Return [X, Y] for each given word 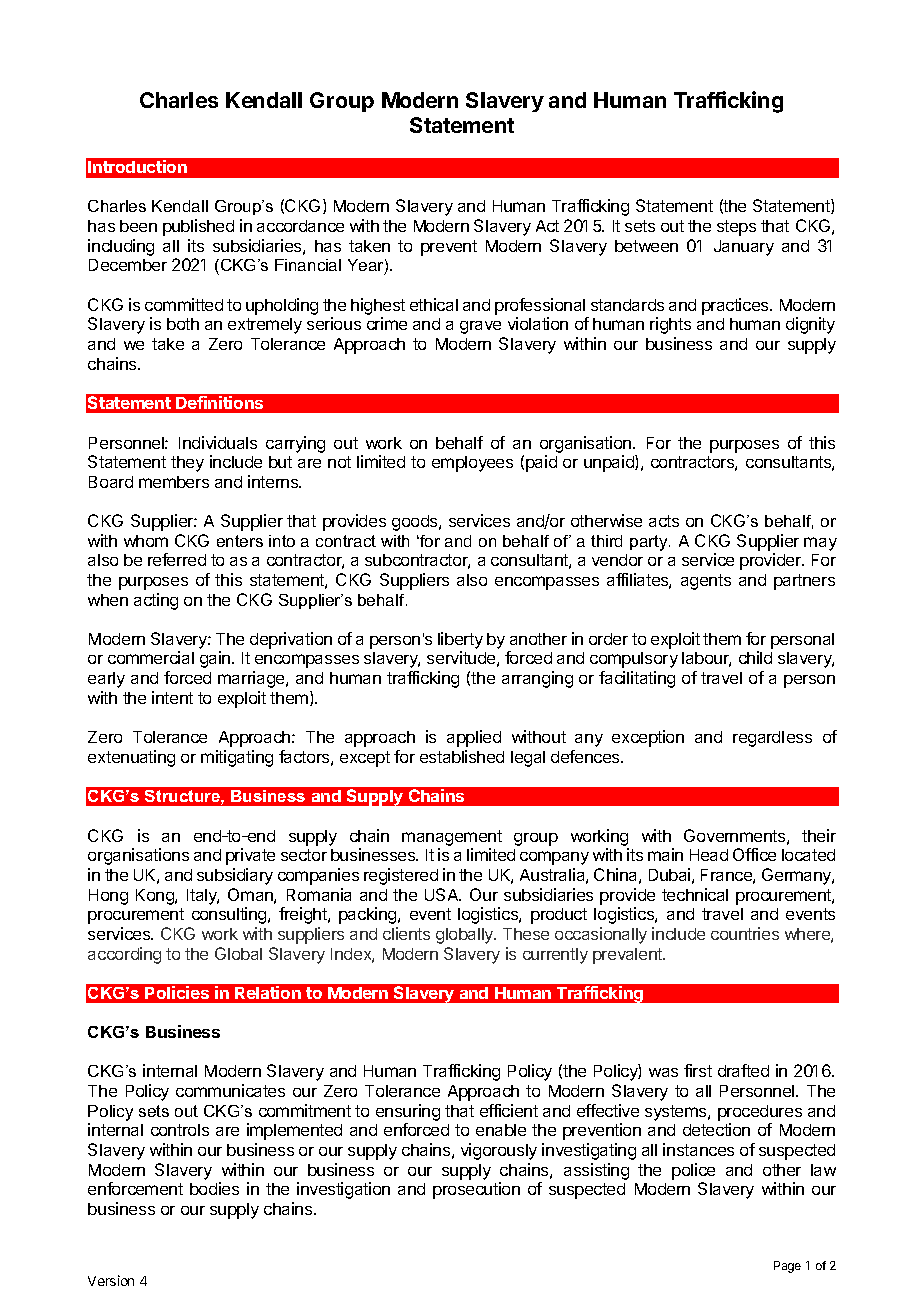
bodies [214, 1188]
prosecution [476, 1190]
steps [736, 228]
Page [787, 1267]
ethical [434, 304]
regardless [772, 739]
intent [172, 697]
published [198, 227]
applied [474, 738]
